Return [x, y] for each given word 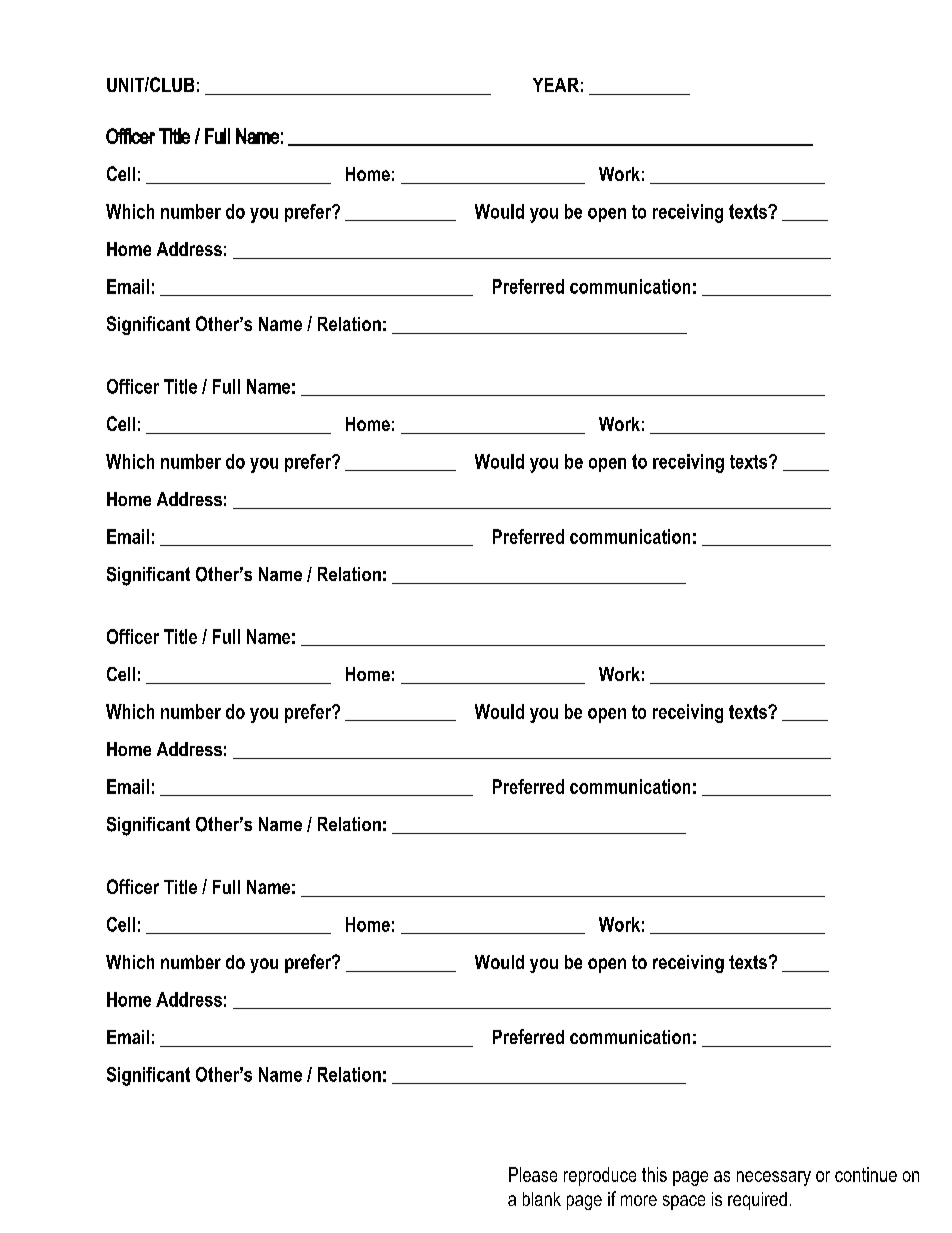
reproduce [600, 1176]
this [654, 1174]
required [757, 1201]
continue [866, 1174]
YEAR [556, 85]
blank [542, 1199]
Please [533, 1174]
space [684, 1202]
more [639, 1200]
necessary [774, 1178]
